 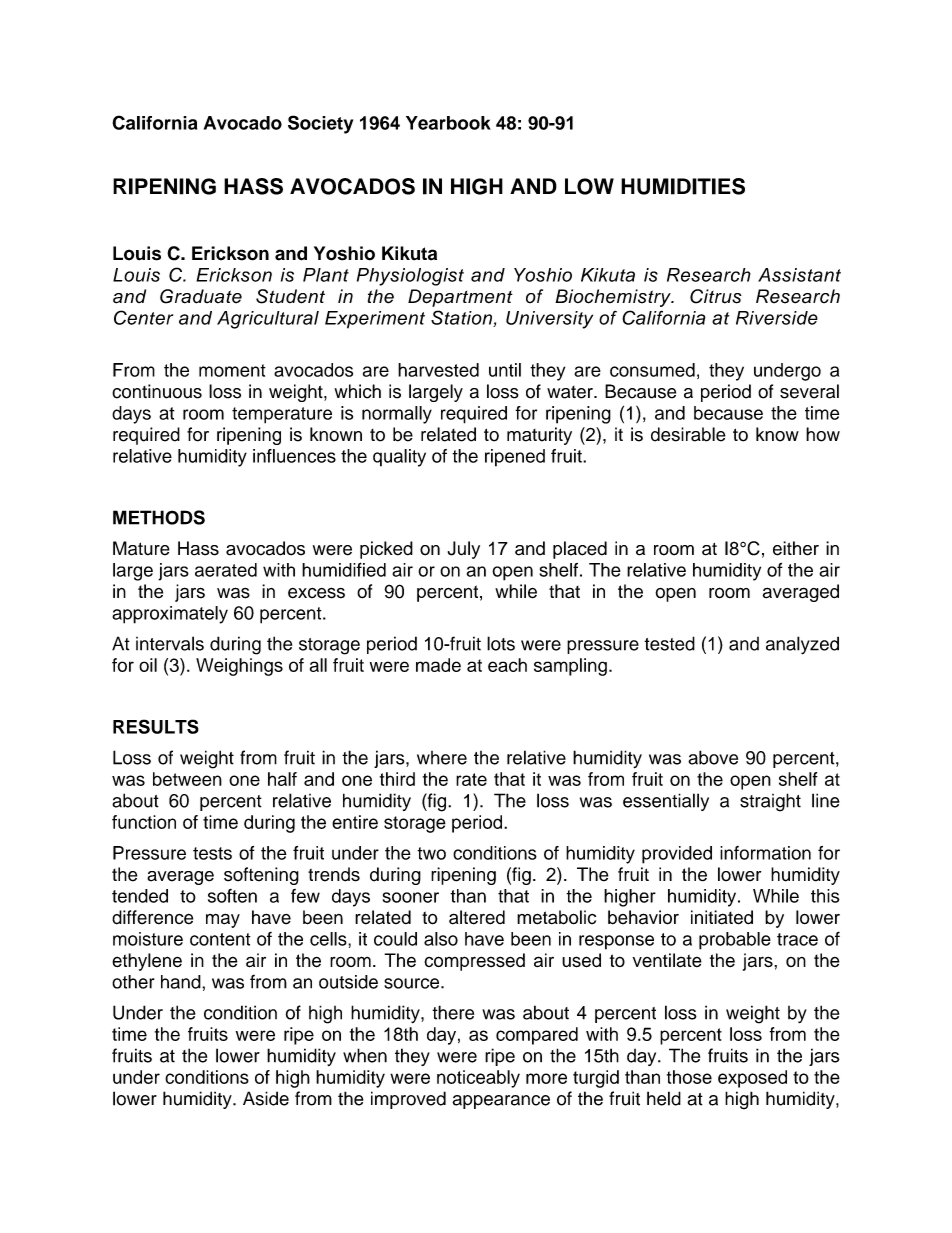 What do you see at coordinates (448, 123) in the screenshot?
I see `Yearbook` at bounding box center [448, 123].
